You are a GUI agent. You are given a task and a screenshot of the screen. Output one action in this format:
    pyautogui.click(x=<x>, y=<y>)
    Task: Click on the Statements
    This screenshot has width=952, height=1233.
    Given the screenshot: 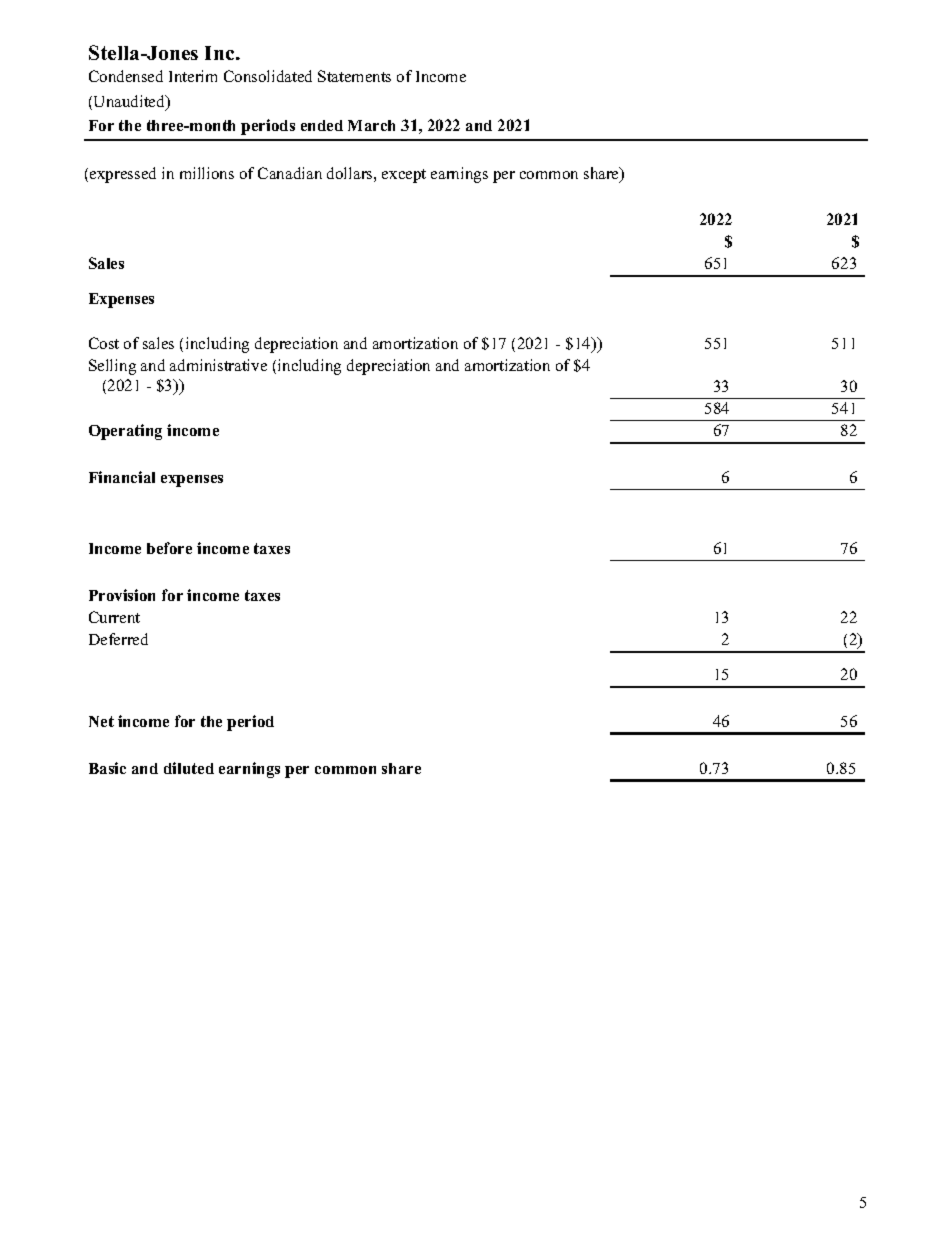 What is the action you would take?
    pyautogui.click(x=354, y=76)
